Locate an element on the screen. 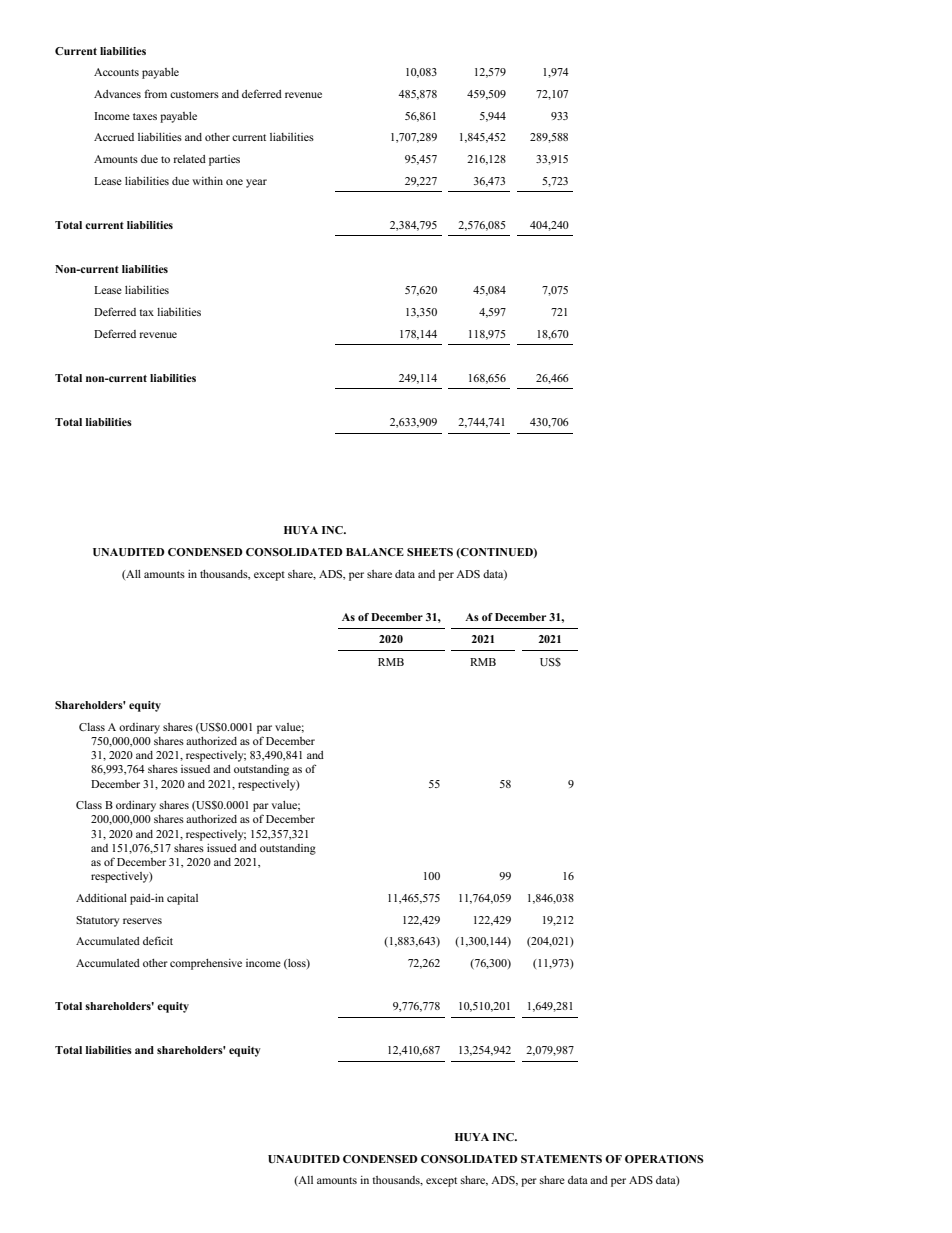 The height and width of the screenshot is (1233, 952). BALANCE is located at coordinates (375, 552).
